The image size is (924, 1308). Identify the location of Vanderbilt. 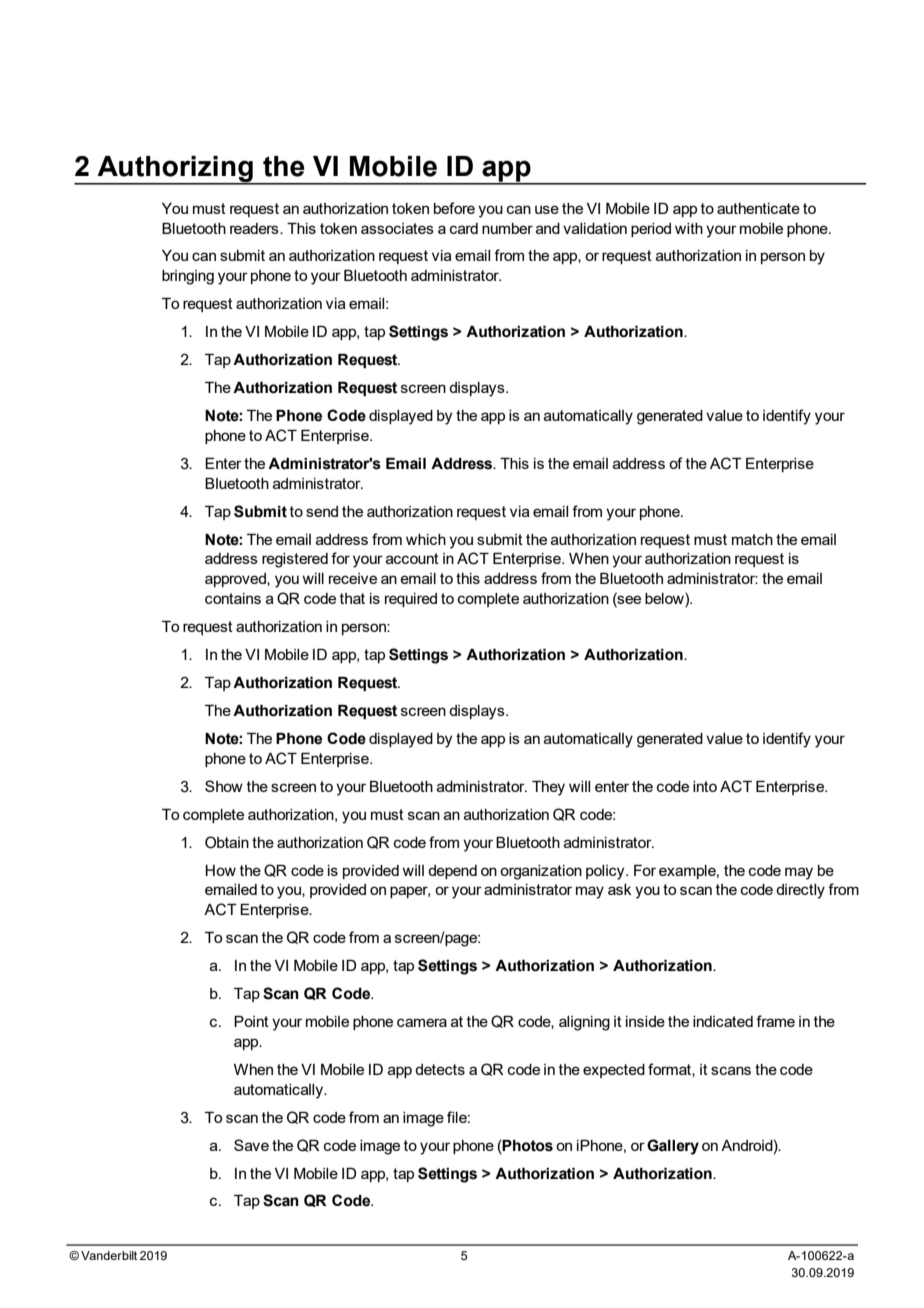
(109, 1255).
